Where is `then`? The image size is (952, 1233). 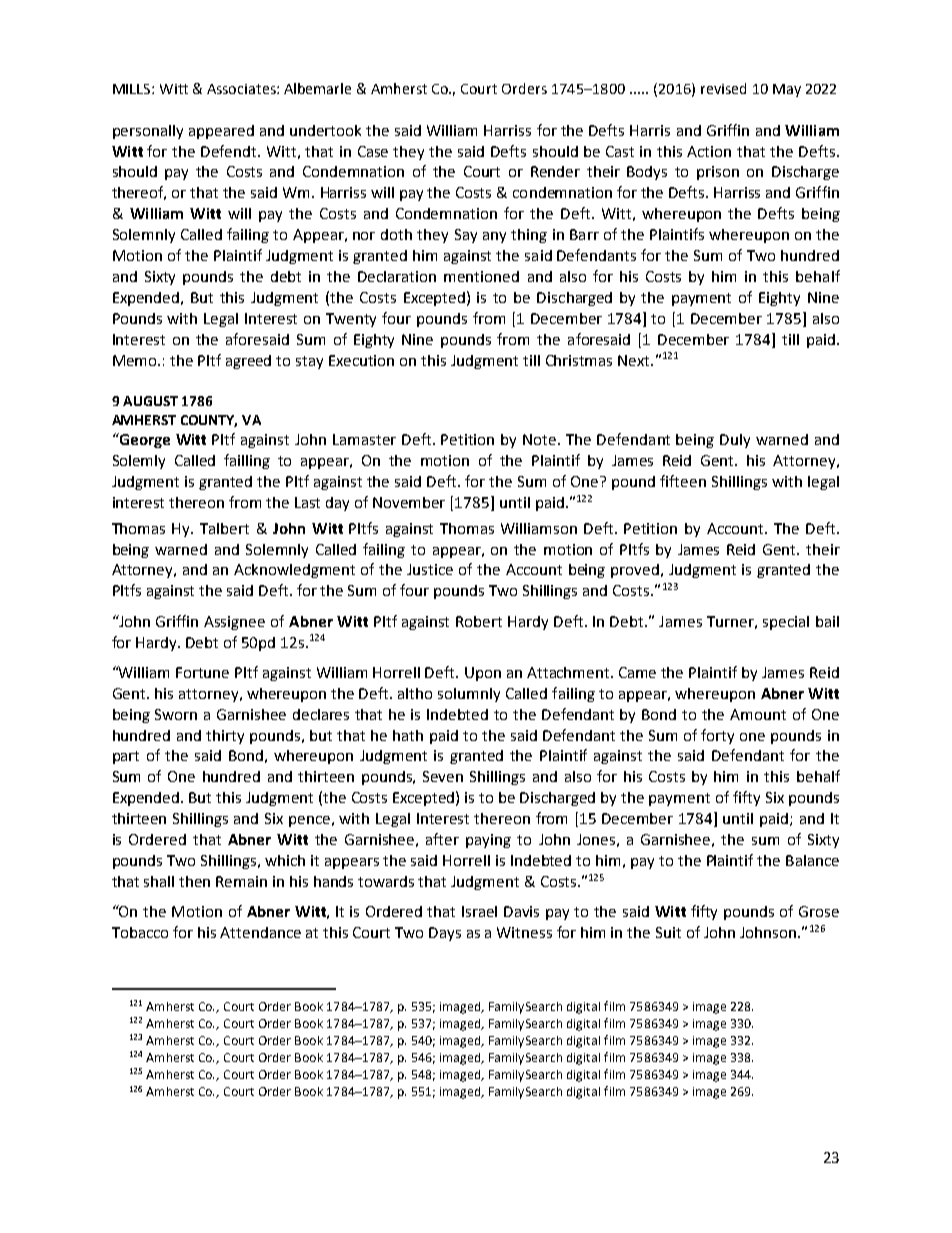
then is located at coordinates (194, 881).
